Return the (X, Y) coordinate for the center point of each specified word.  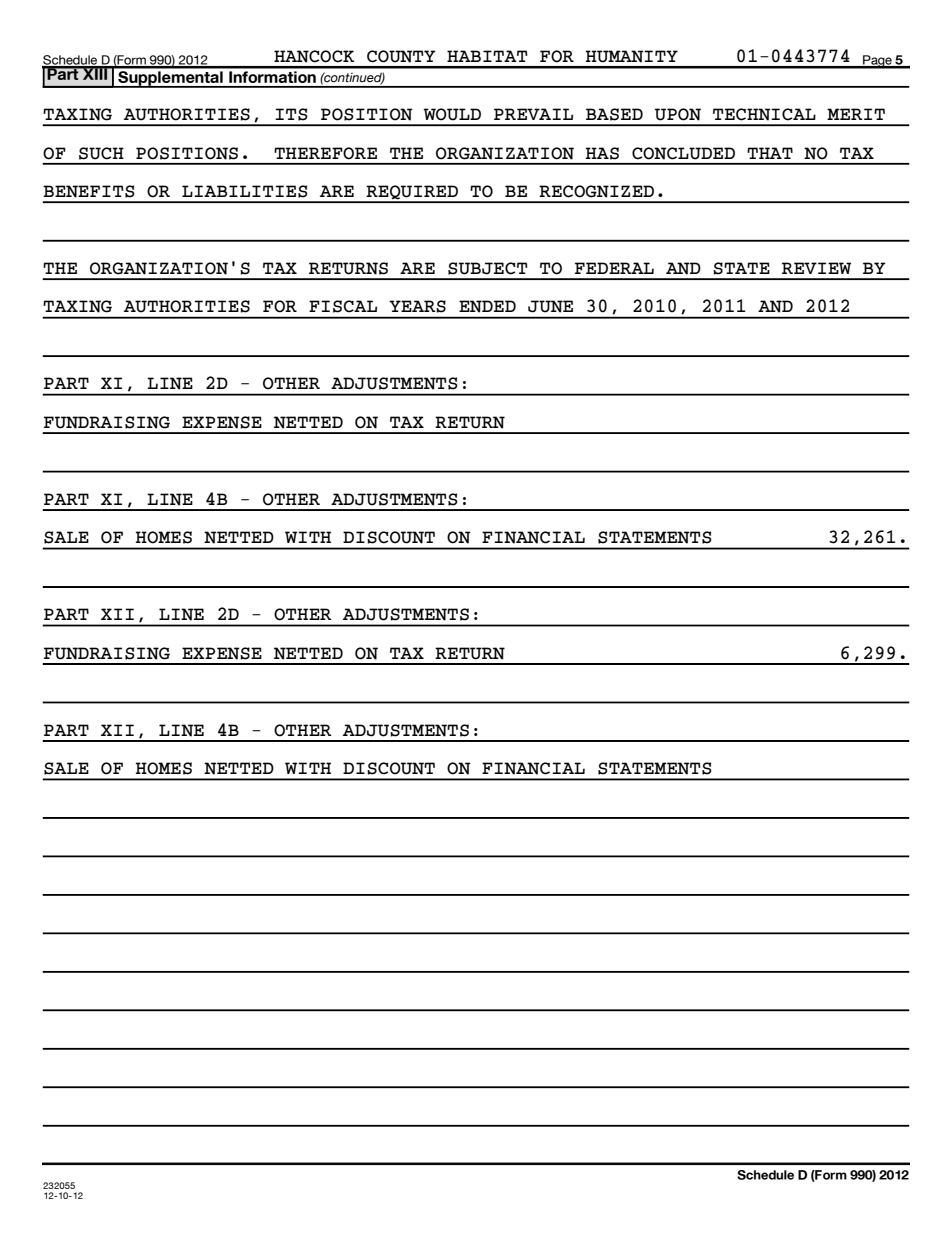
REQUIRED (412, 193)
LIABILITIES (245, 191)
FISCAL (343, 306)
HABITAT (487, 56)
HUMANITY (632, 56)
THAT (770, 153)
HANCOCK (314, 56)
